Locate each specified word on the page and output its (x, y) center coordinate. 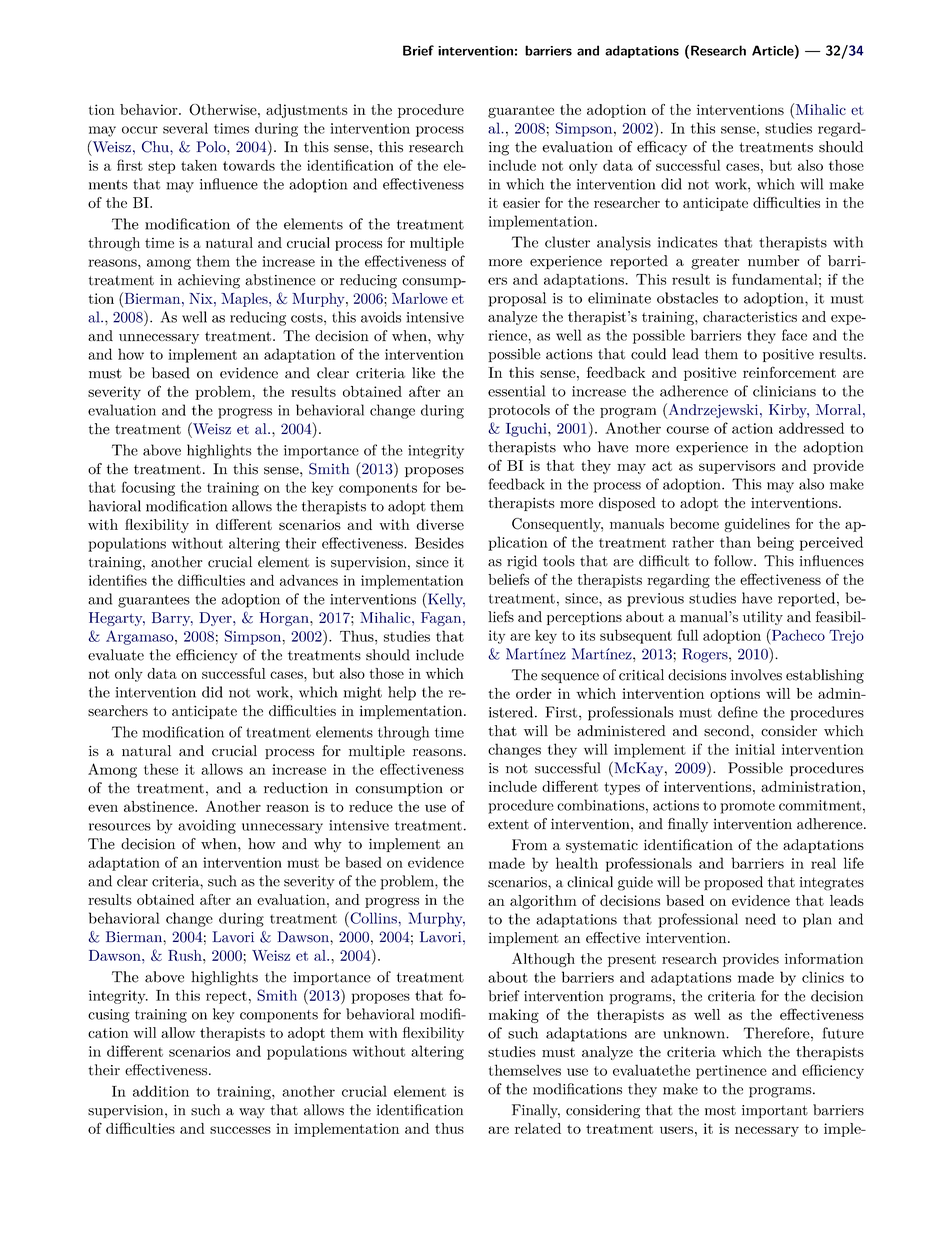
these (161, 769)
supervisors (737, 467)
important (775, 1111)
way (252, 1113)
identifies (118, 580)
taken (199, 165)
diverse (440, 524)
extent (508, 824)
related (538, 1128)
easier (521, 202)
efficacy (662, 148)
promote (747, 807)
